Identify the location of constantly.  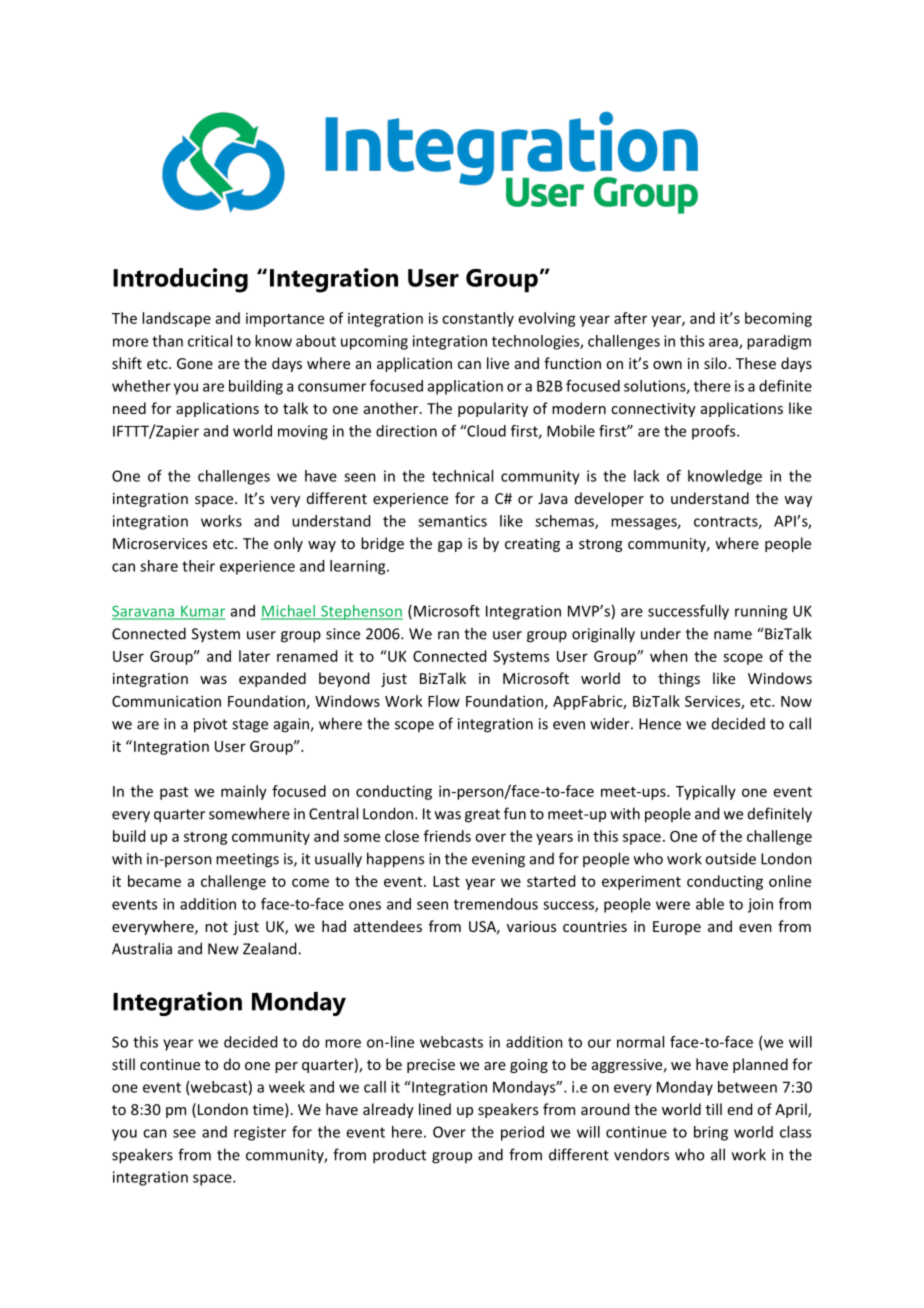
(478, 319).
